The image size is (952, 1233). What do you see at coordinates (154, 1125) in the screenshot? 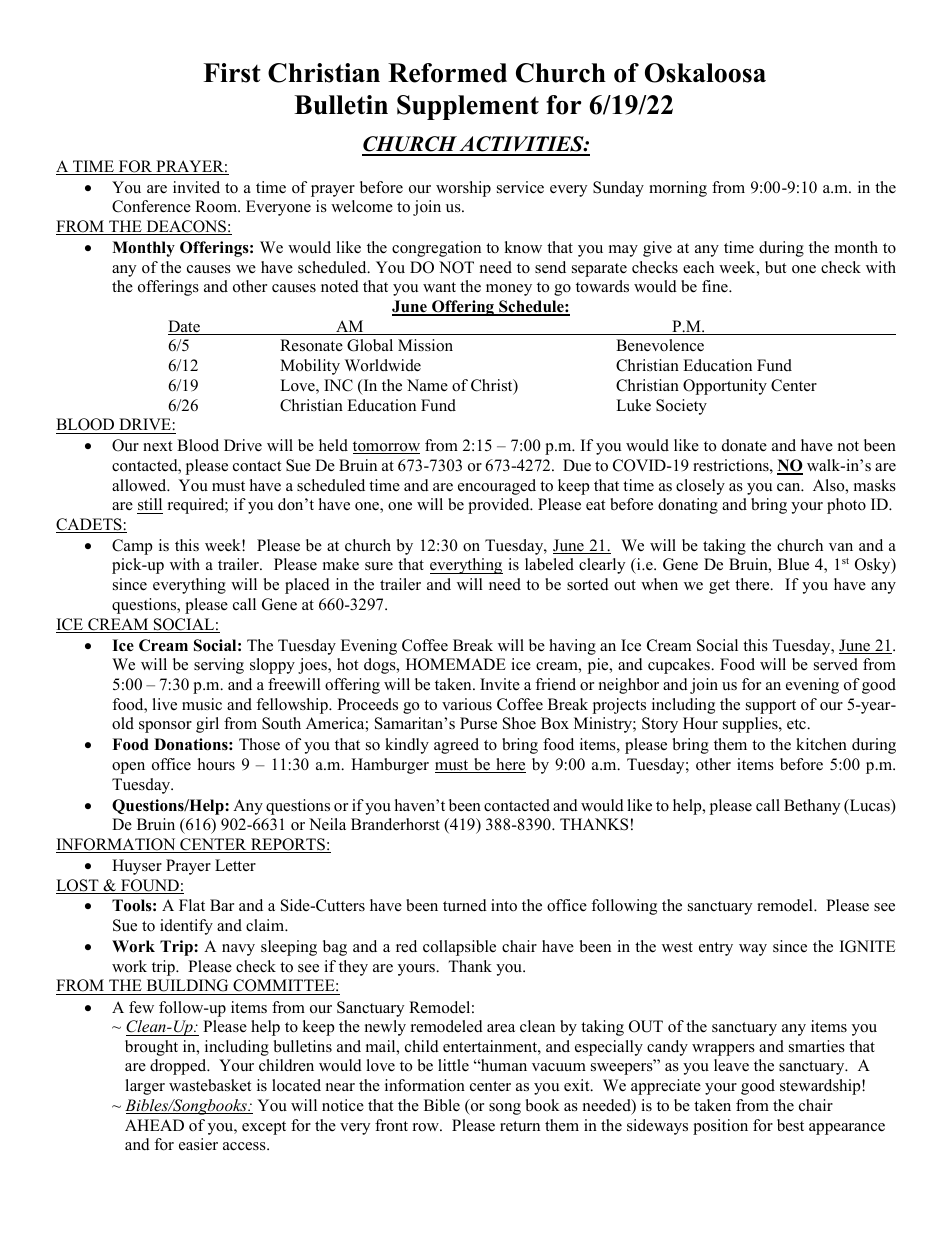
I see `AHEAD` at bounding box center [154, 1125].
